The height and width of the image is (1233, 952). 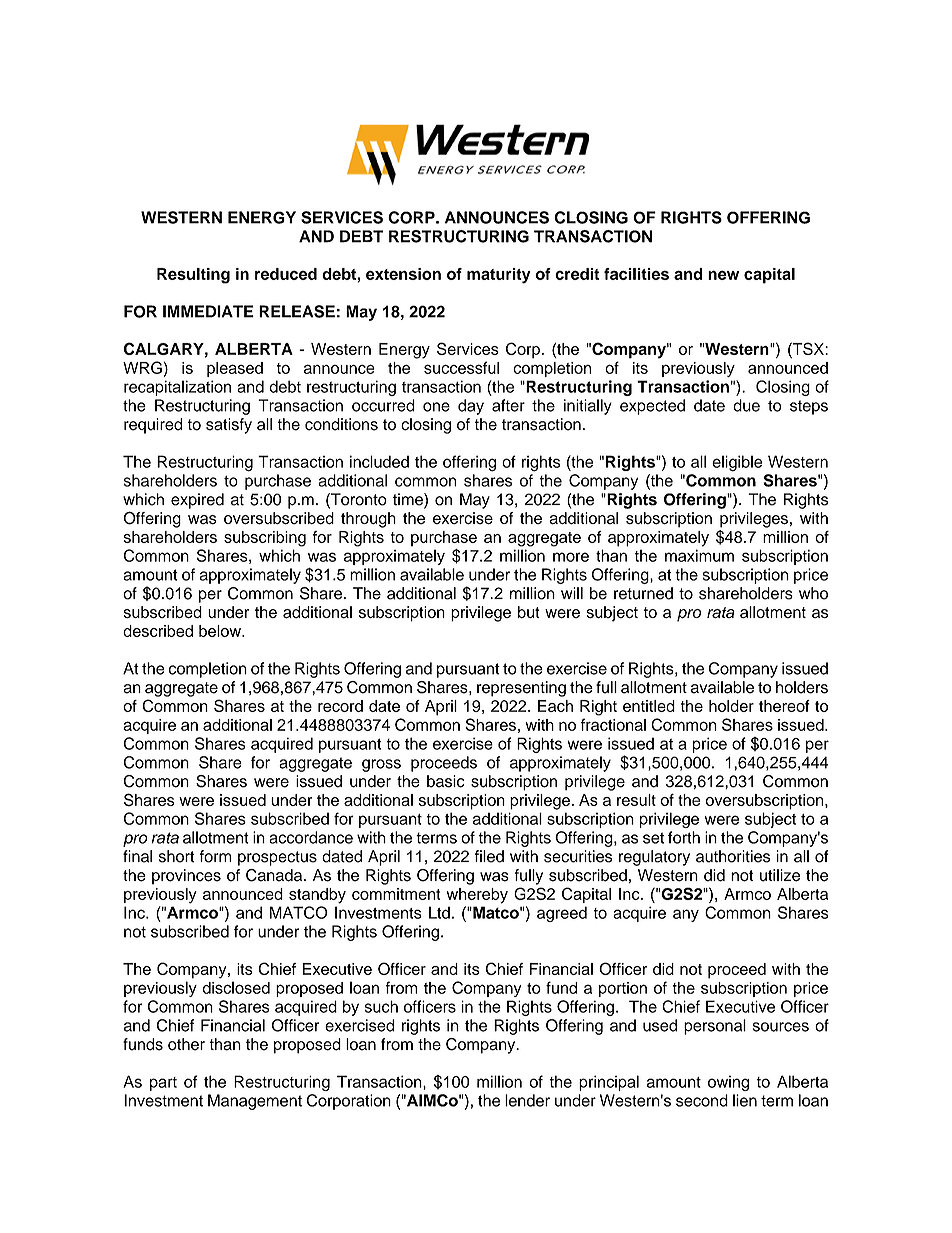 What do you see at coordinates (784, 706) in the image?
I see `thereof` at bounding box center [784, 706].
